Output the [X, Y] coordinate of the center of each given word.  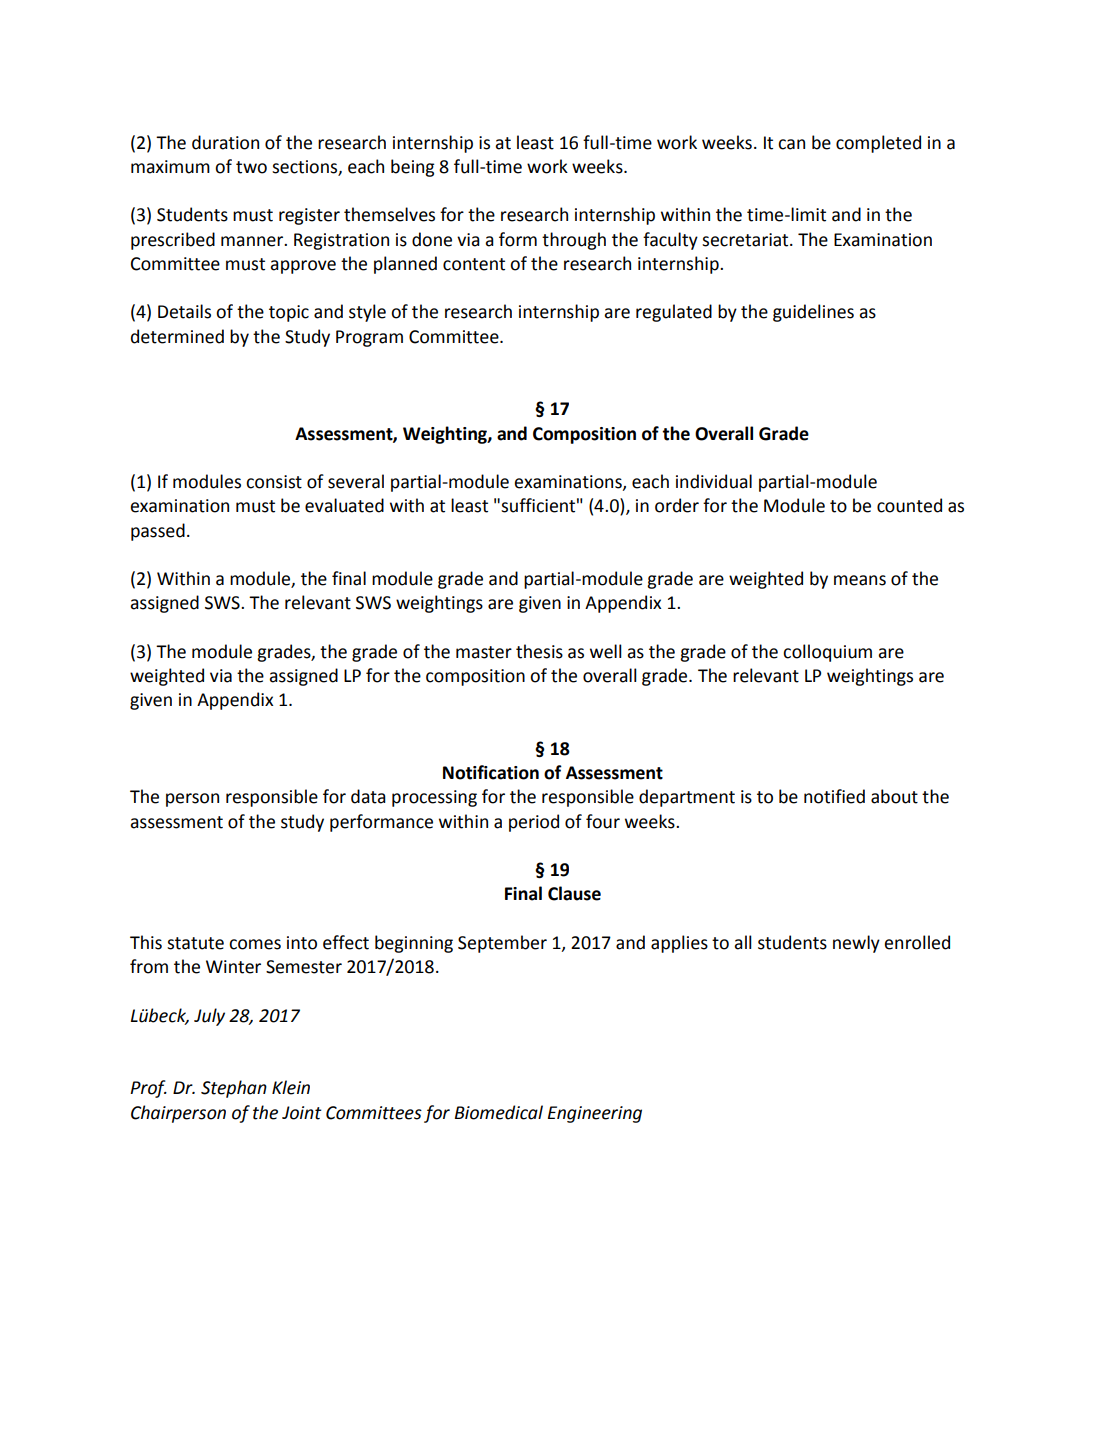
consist [274, 482]
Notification [491, 772]
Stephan [234, 1089]
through [574, 241]
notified [834, 796]
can [791, 144]
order [677, 505]
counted [909, 505]
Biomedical [499, 1112]
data [368, 796]
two [251, 167]
